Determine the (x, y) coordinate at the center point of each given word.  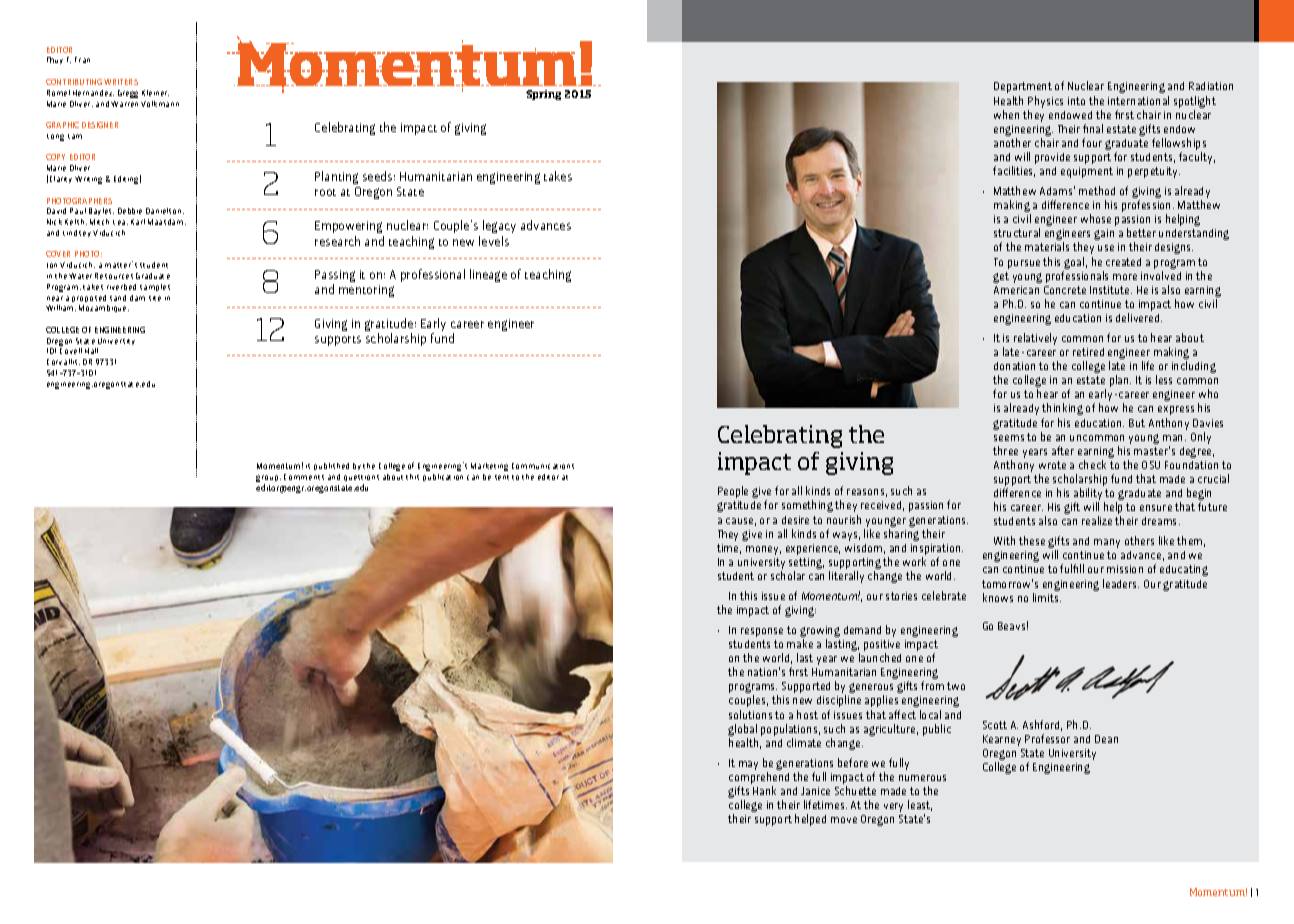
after (1063, 450)
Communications (543, 466)
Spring (543, 95)
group (268, 480)
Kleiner (155, 93)
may (748, 765)
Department (1023, 87)
